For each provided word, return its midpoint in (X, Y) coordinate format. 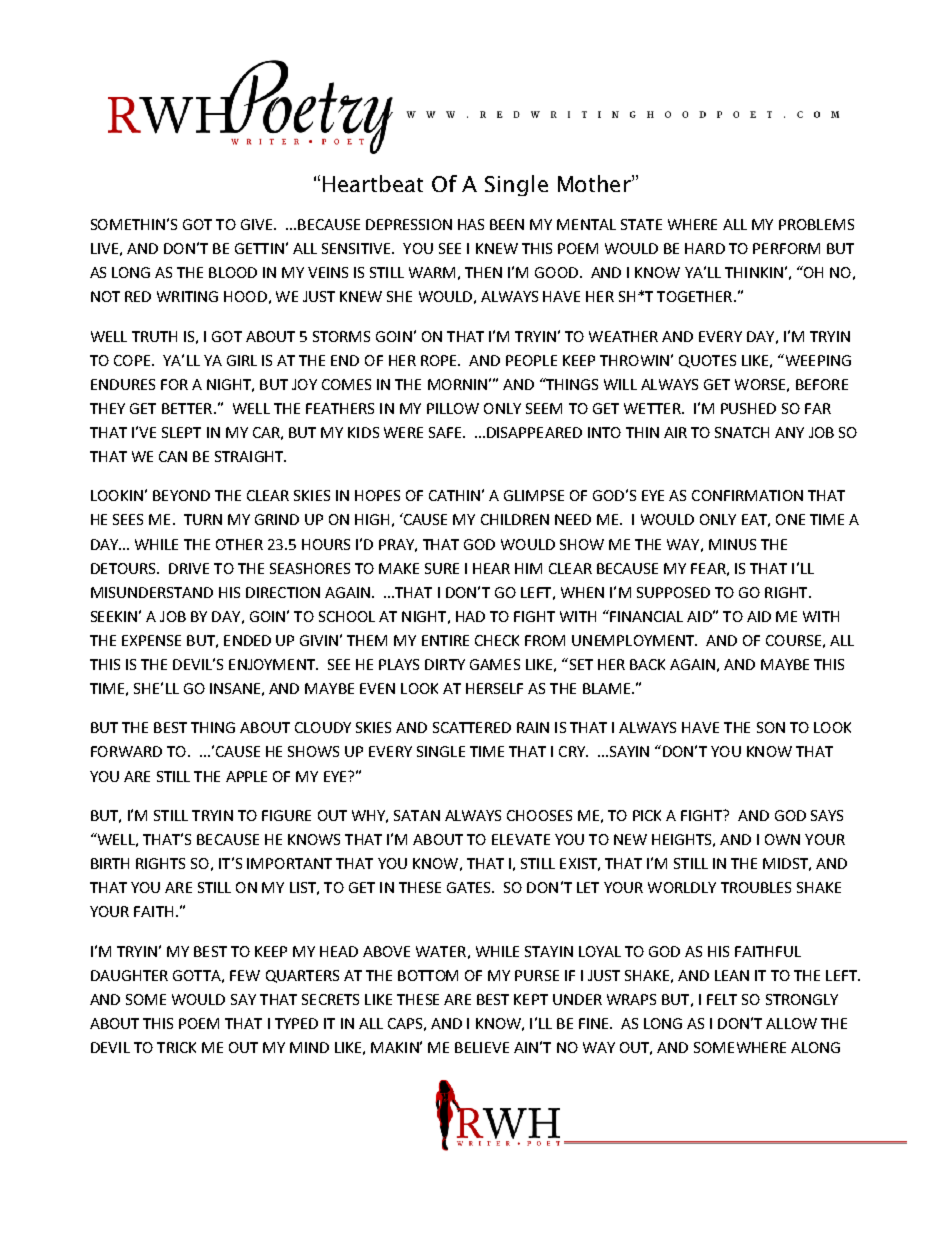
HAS (471, 224)
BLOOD (233, 272)
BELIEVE (482, 1047)
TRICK (176, 1047)
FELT (722, 999)
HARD (705, 248)
